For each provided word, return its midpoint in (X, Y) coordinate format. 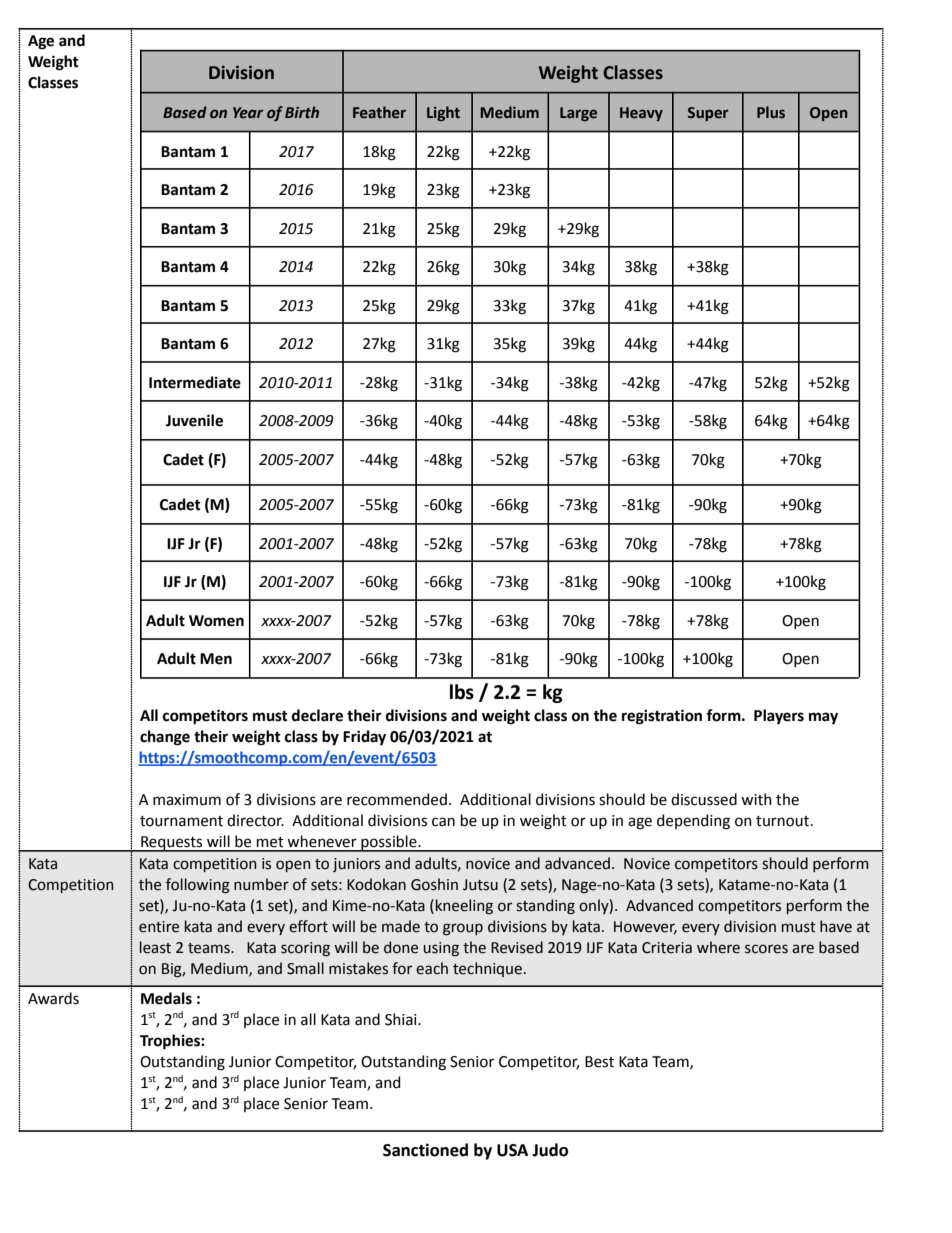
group (463, 929)
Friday (364, 738)
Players (779, 717)
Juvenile (194, 420)
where (718, 947)
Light (443, 113)
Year (248, 113)
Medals (166, 998)
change (165, 738)
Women (216, 621)
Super (708, 114)
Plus (771, 112)
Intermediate (195, 382)
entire (159, 927)
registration (662, 717)
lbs (462, 692)
